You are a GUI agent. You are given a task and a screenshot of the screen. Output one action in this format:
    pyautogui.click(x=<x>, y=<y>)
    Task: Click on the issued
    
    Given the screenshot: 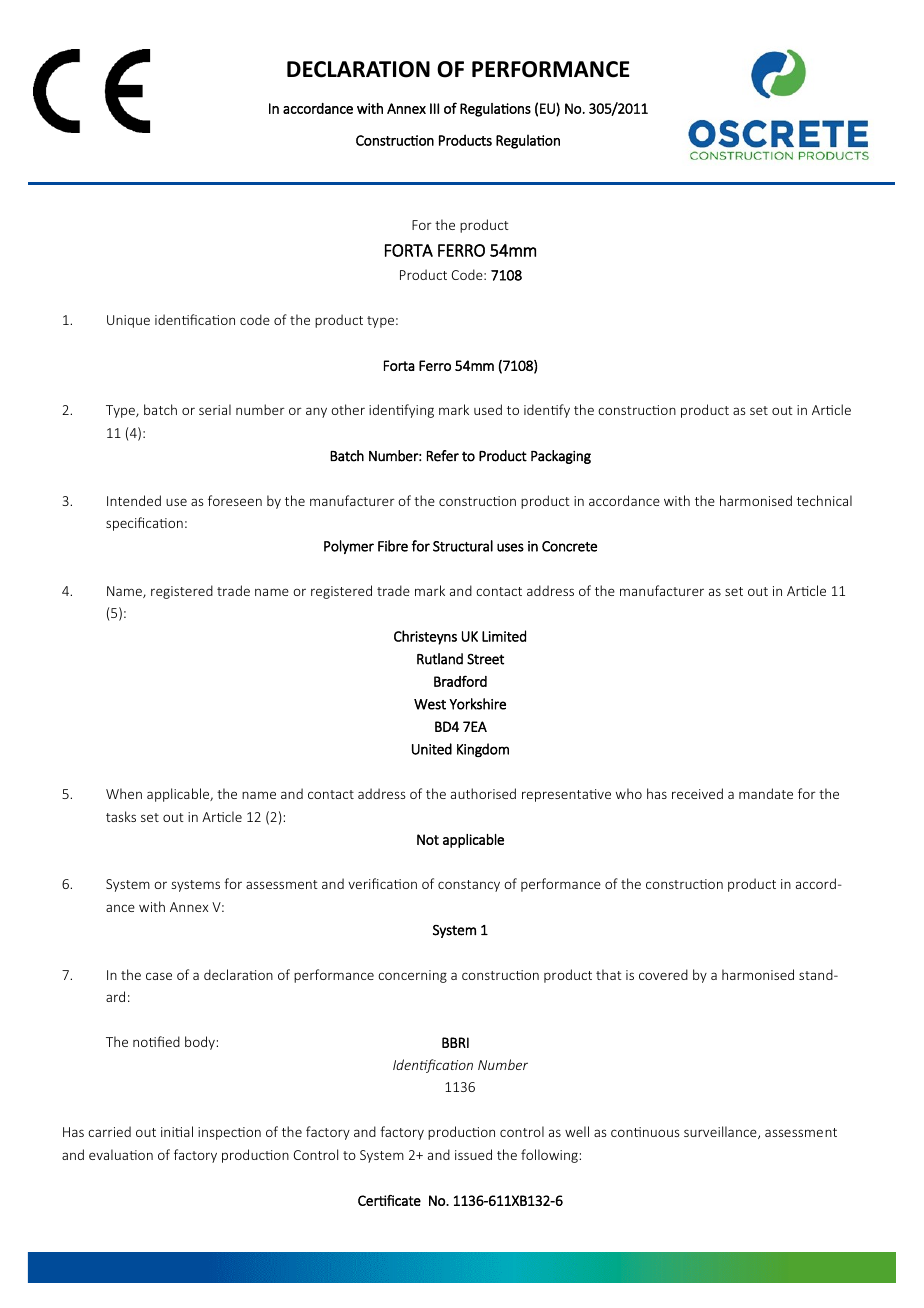 What is the action you would take?
    pyautogui.click(x=473, y=1154)
